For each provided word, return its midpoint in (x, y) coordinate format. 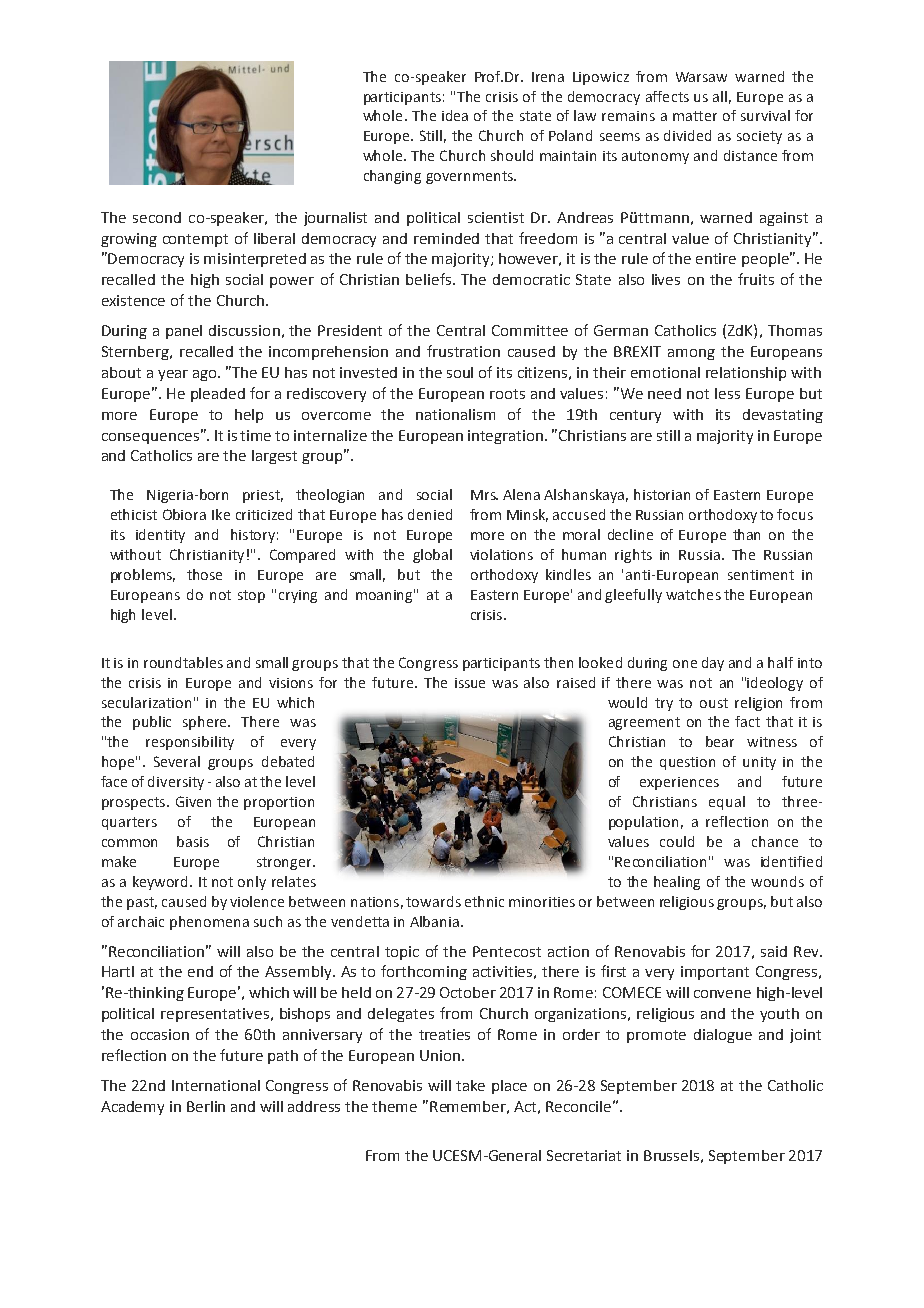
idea (455, 115)
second (157, 217)
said (774, 951)
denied (430, 514)
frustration (463, 351)
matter (695, 116)
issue (470, 683)
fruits (756, 279)
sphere (206, 723)
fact (747, 721)
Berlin (206, 1106)
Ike (221, 514)
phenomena (209, 923)
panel (184, 332)
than (746, 534)
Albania (434, 921)
